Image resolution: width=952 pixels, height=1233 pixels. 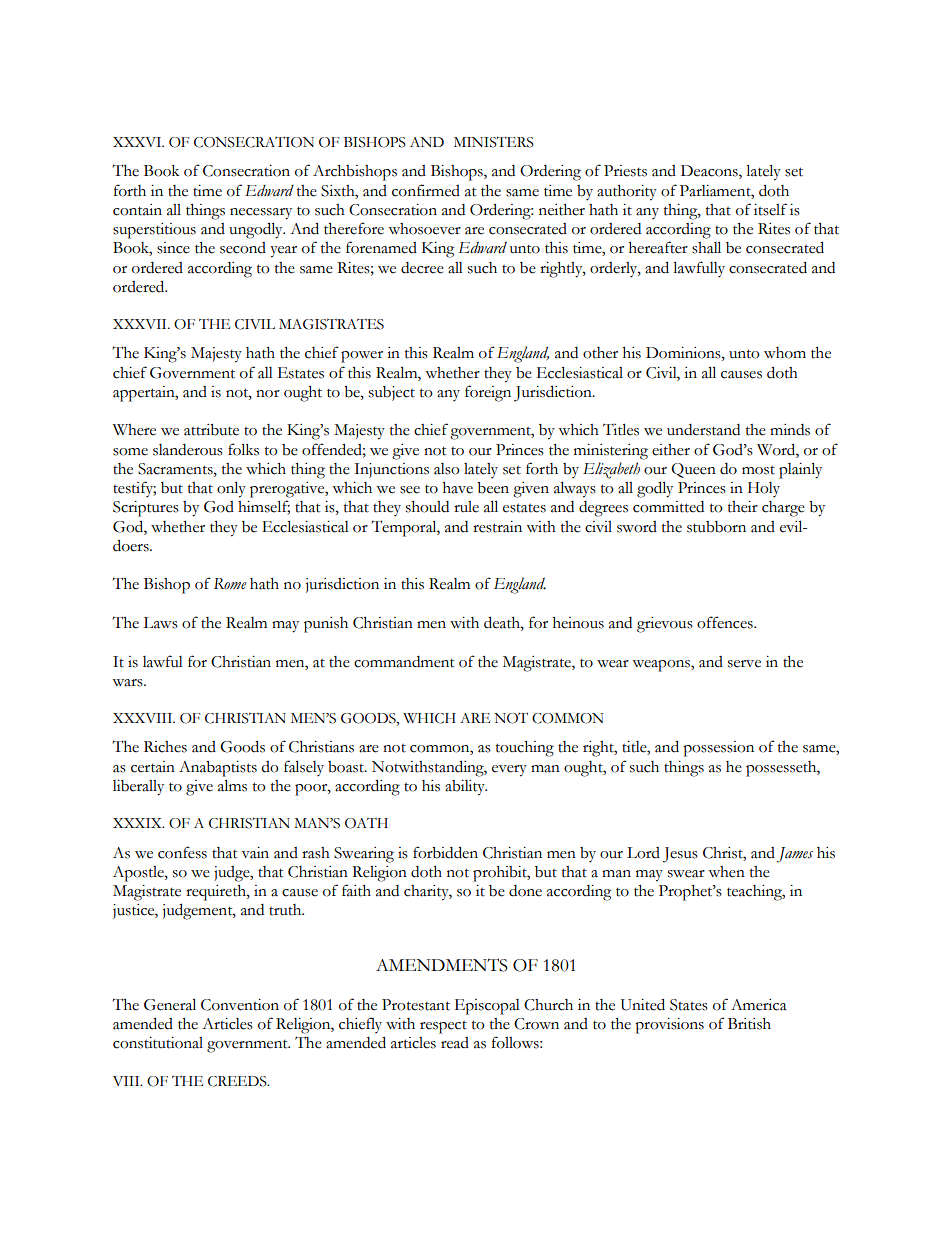 What do you see at coordinates (268, 394) in the page?
I see `nor` at bounding box center [268, 394].
